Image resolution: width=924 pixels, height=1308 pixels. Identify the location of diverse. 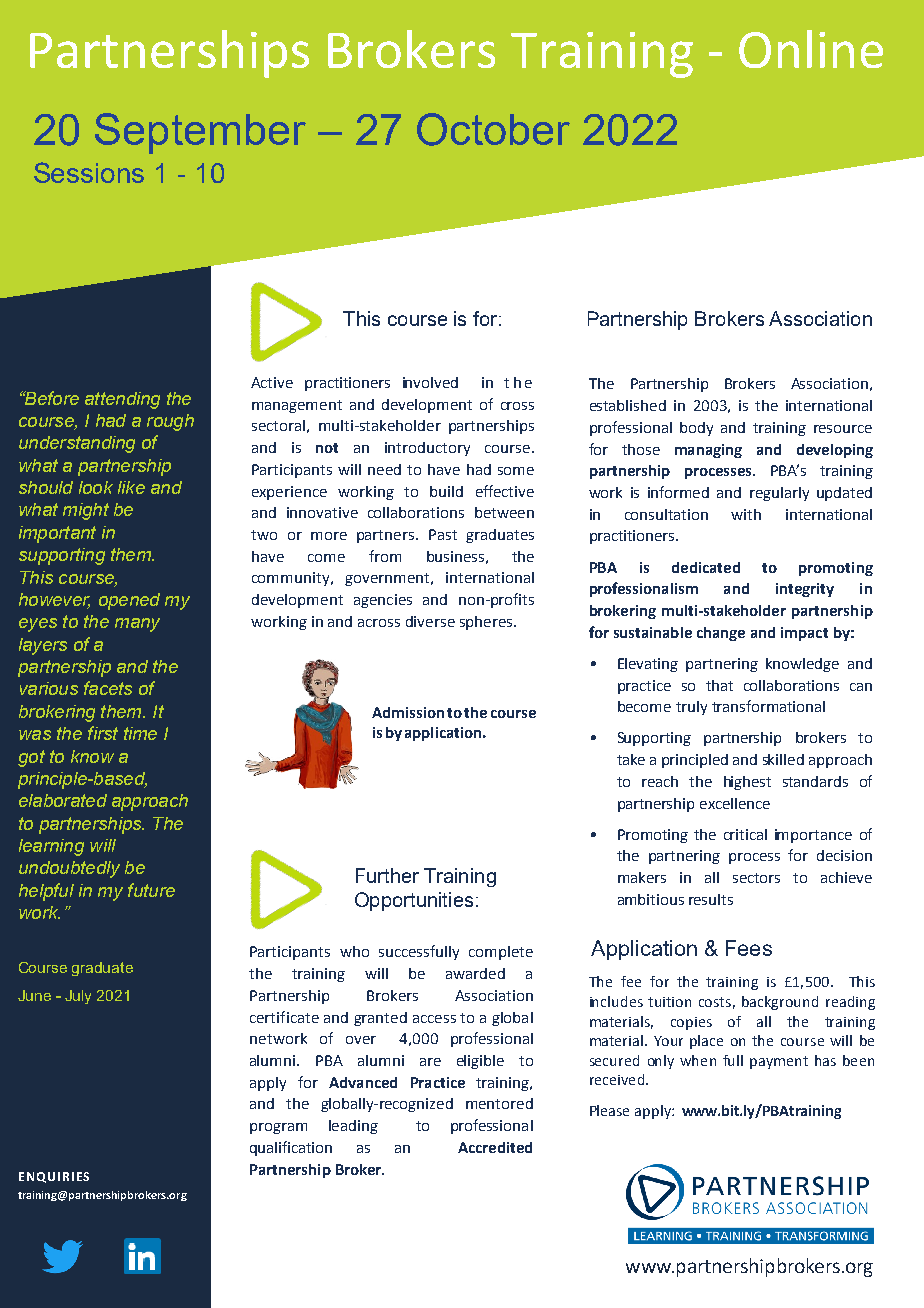
(430, 621).
